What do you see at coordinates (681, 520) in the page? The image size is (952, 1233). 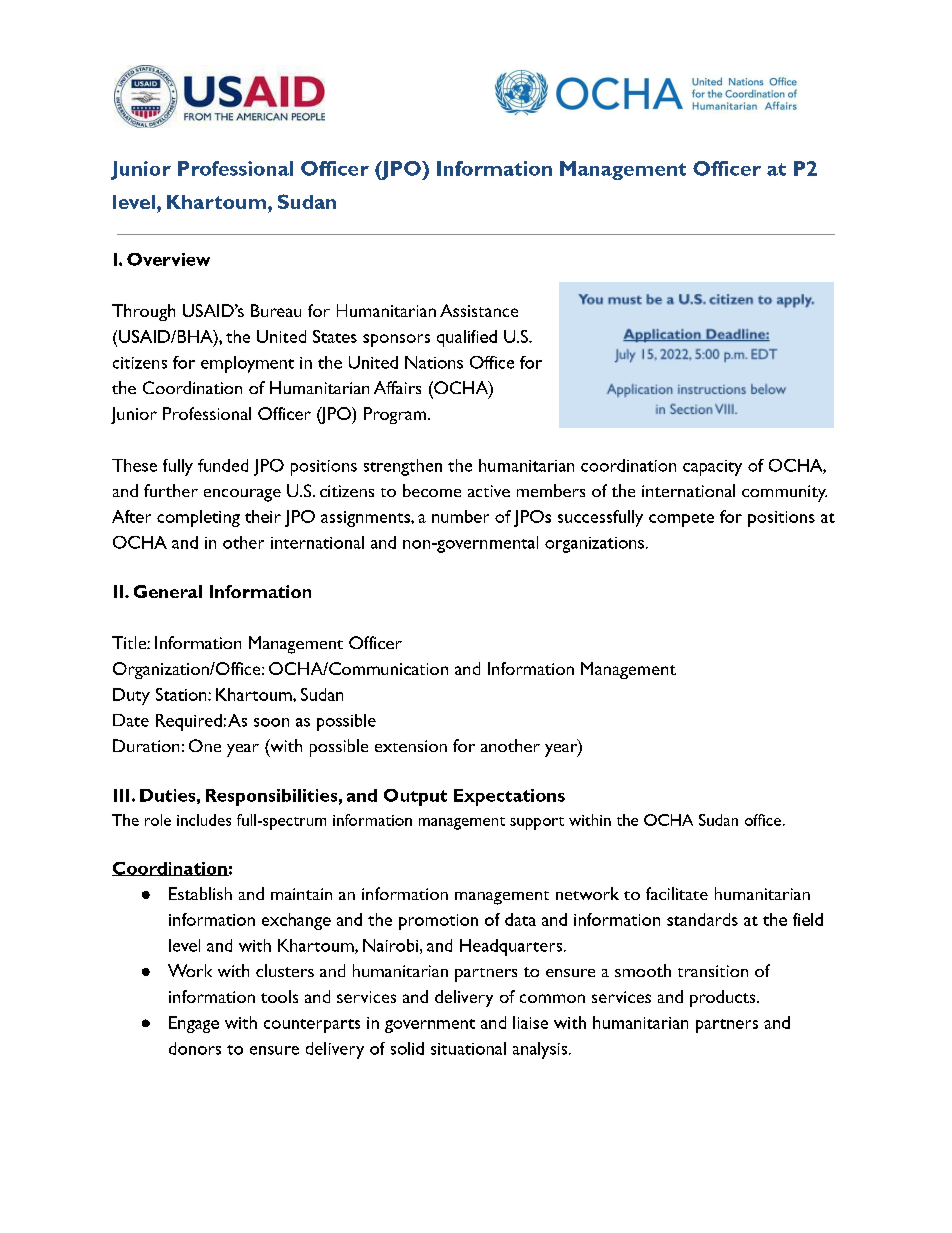 I see `compete` at bounding box center [681, 520].
